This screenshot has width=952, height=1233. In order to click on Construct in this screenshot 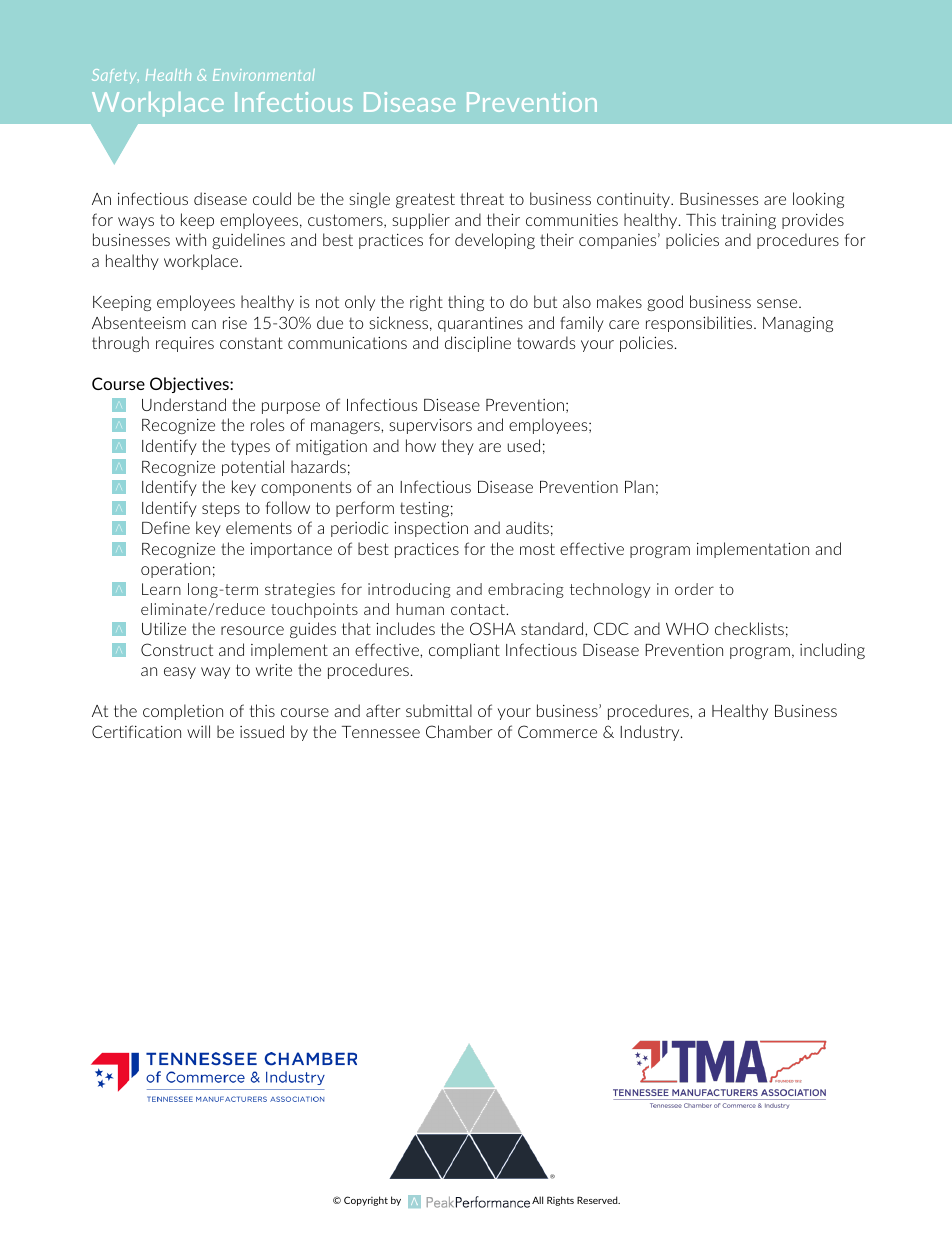, I will do `click(177, 649)`.
